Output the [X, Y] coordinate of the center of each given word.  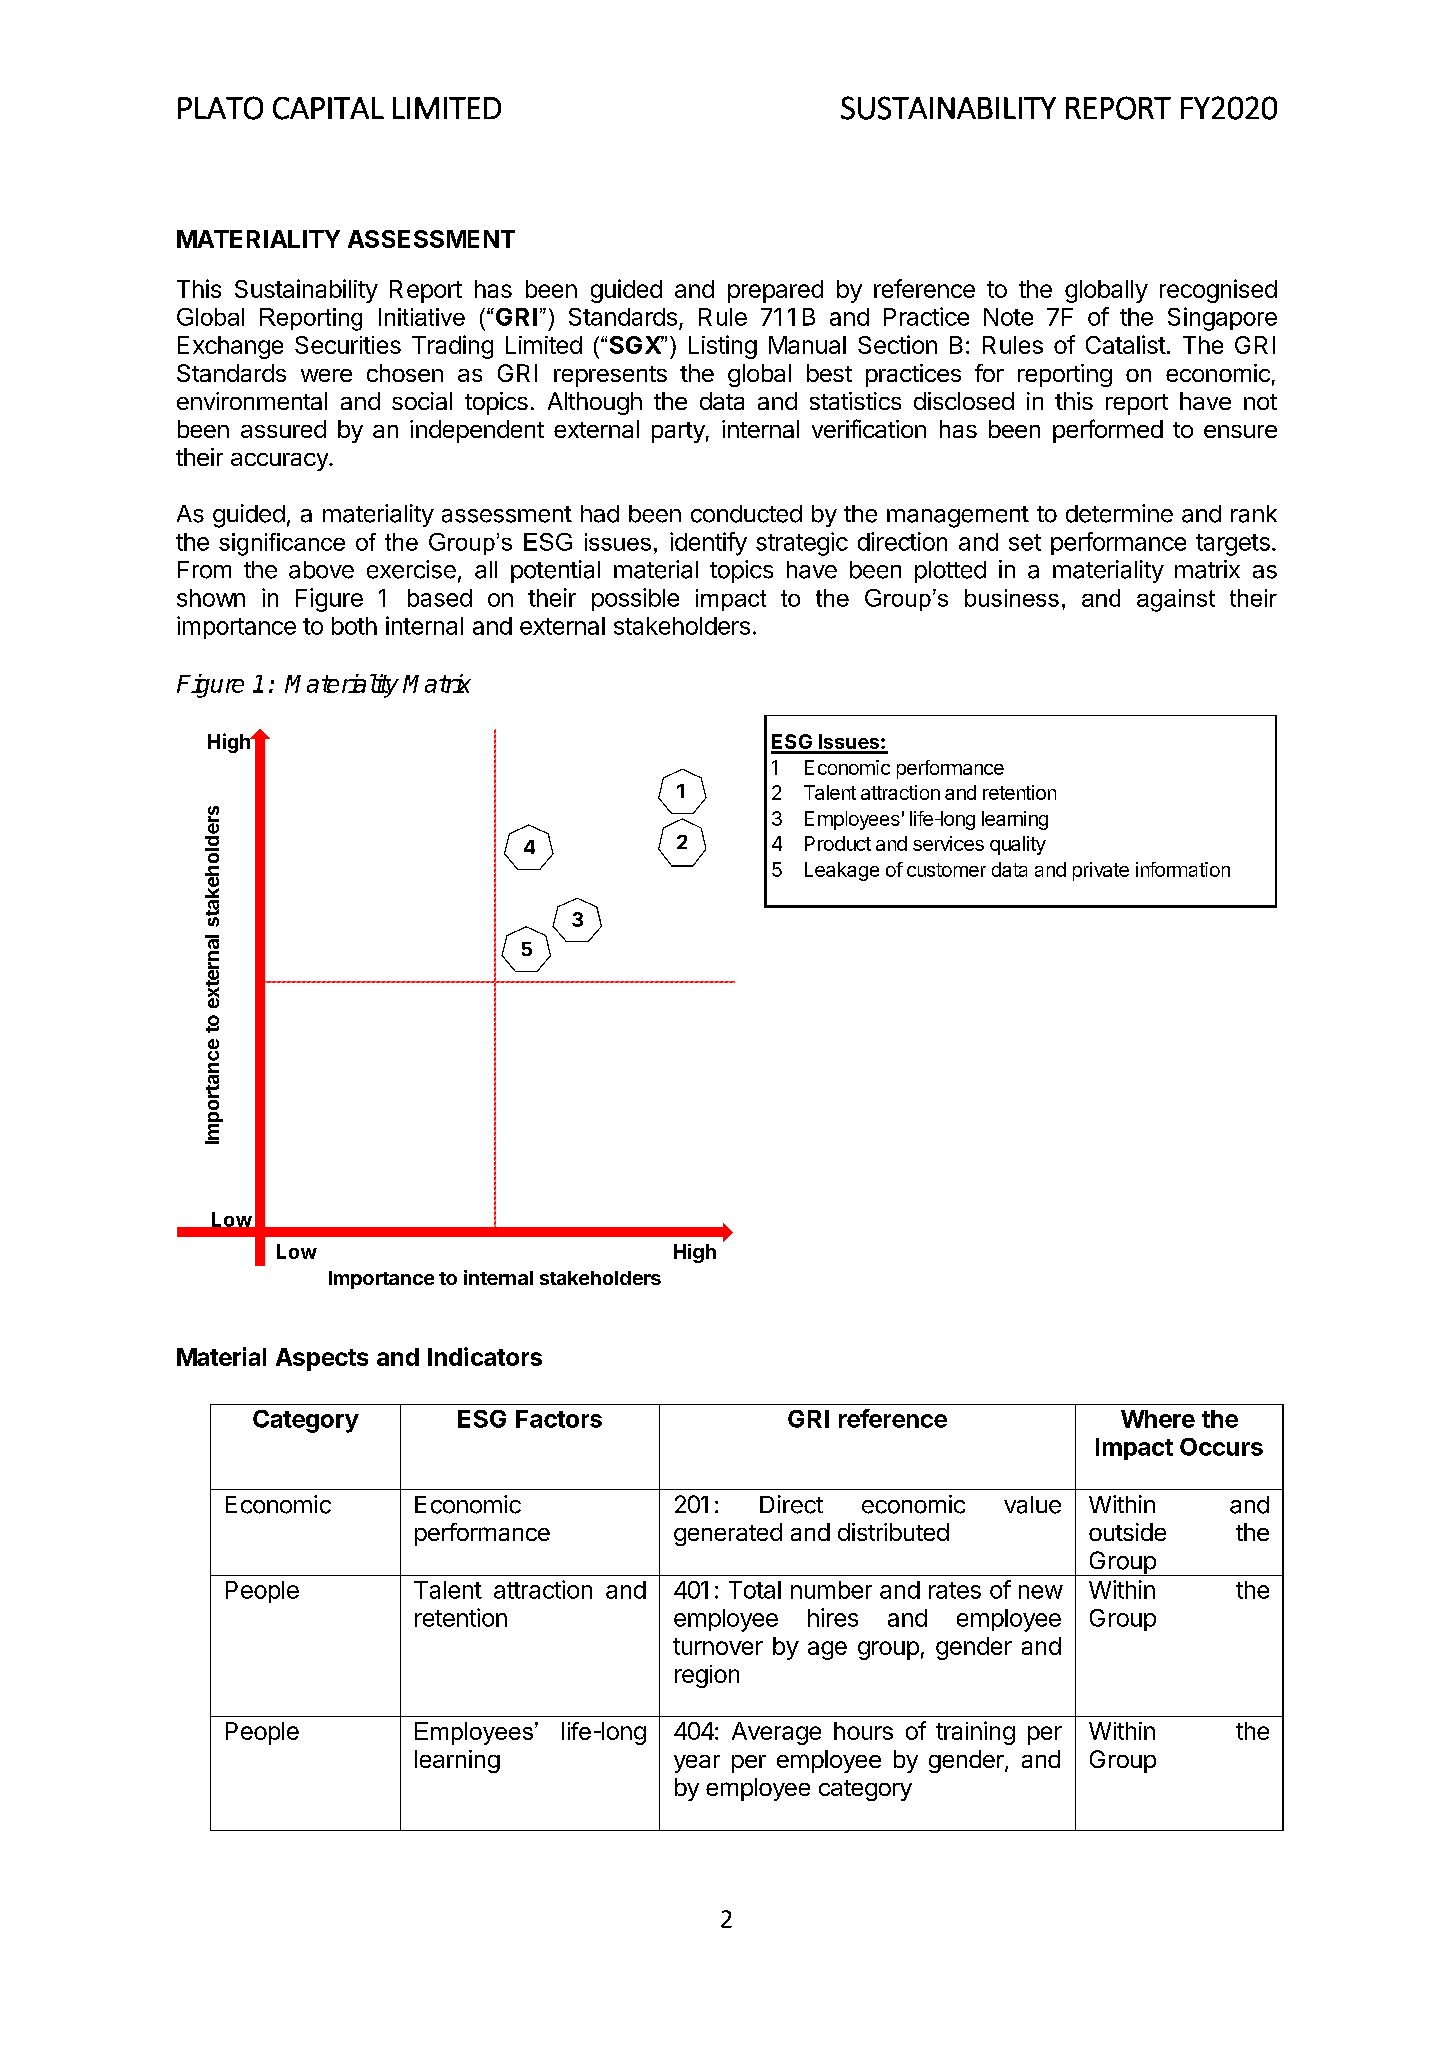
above [321, 570]
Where [1158, 1419]
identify [708, 544]
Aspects [322, 1359]
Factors [559, 1419]
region [707, 1676]
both [354, 626]
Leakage [842, 871]
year [697, 1764]
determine [1119, 513]
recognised [1218, 291]
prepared [775, 291]
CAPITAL [328, 108]
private [1101, 871]
